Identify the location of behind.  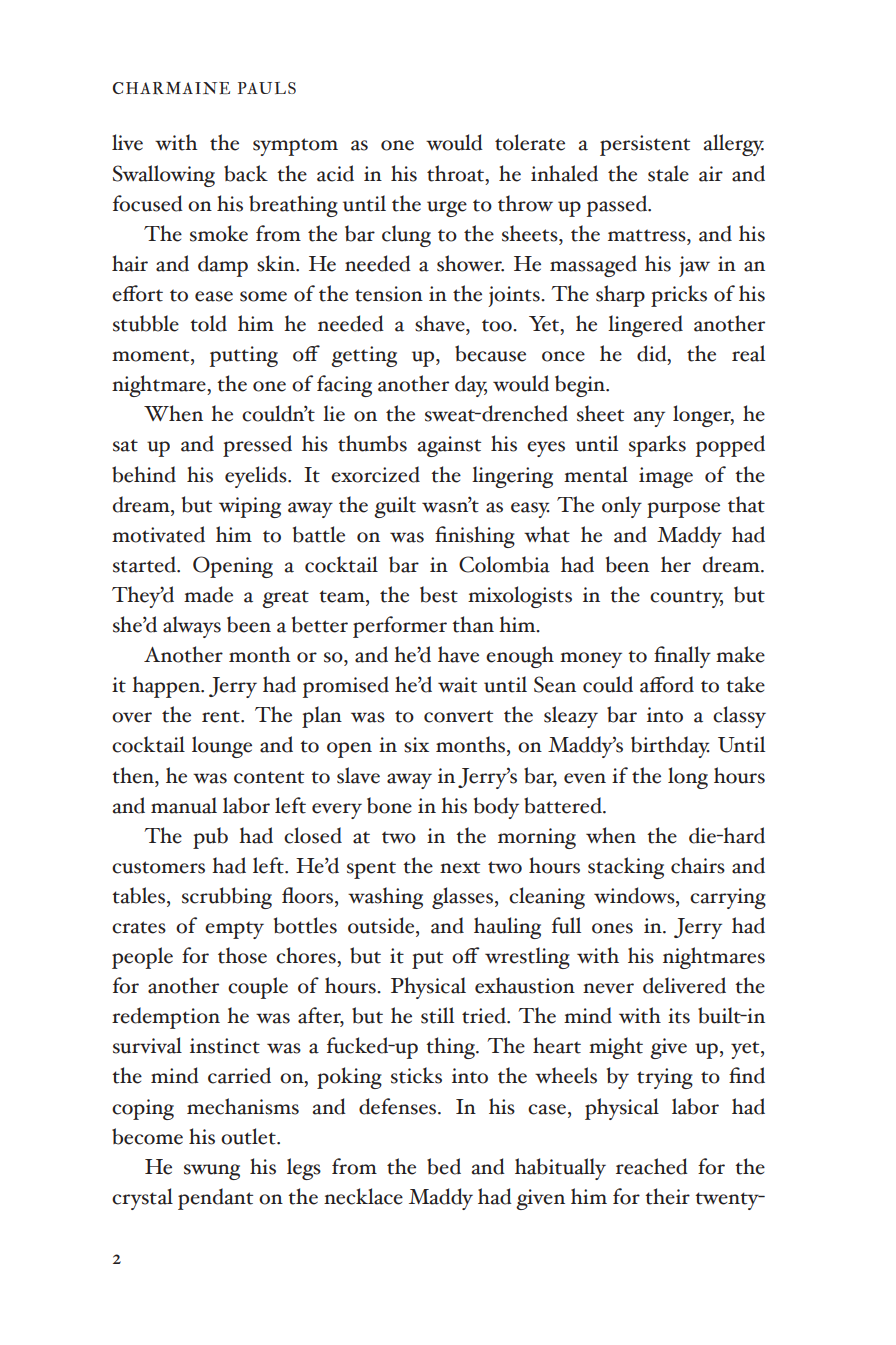
(144, 474).
